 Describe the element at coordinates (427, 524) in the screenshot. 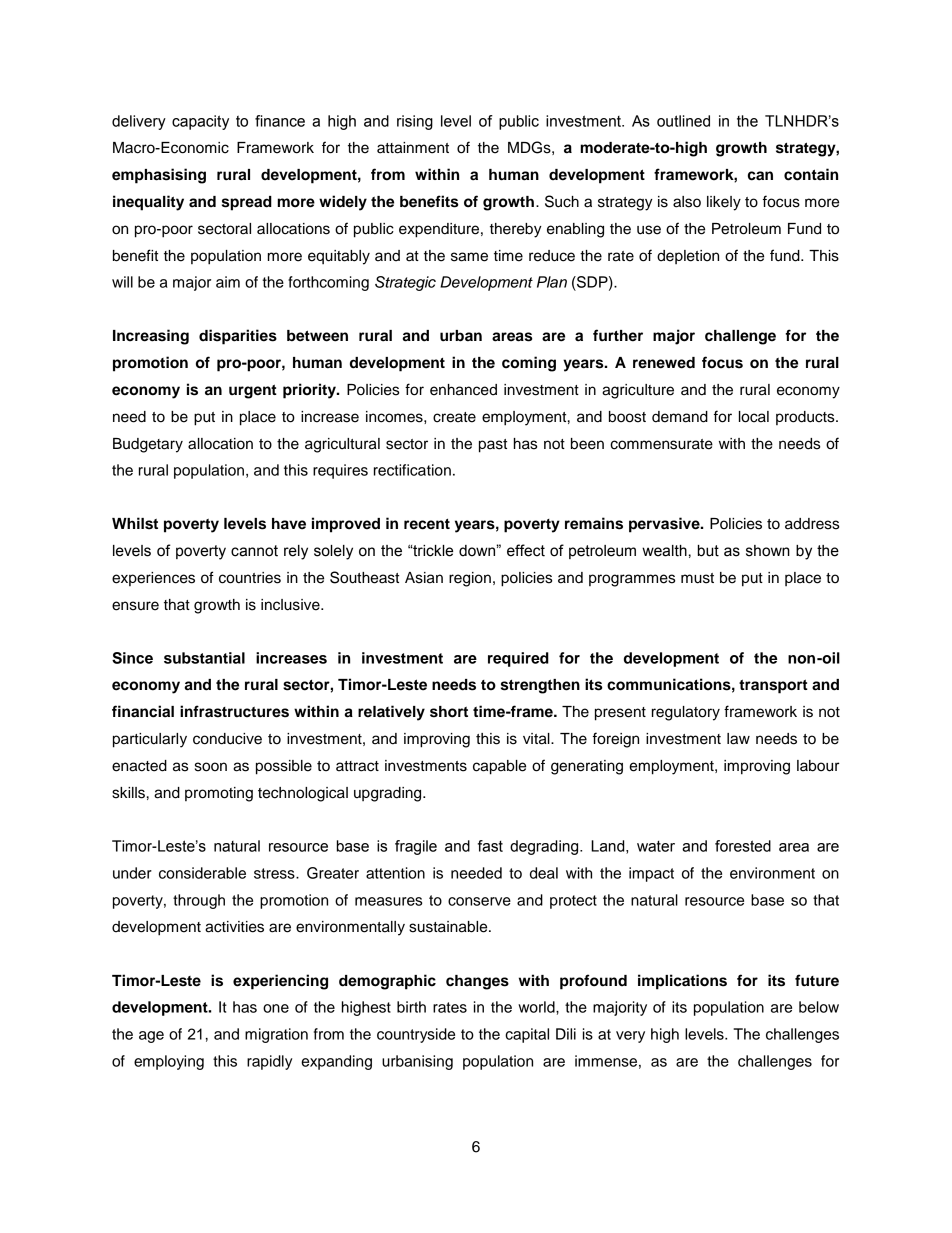

I see `recent` at that location.
